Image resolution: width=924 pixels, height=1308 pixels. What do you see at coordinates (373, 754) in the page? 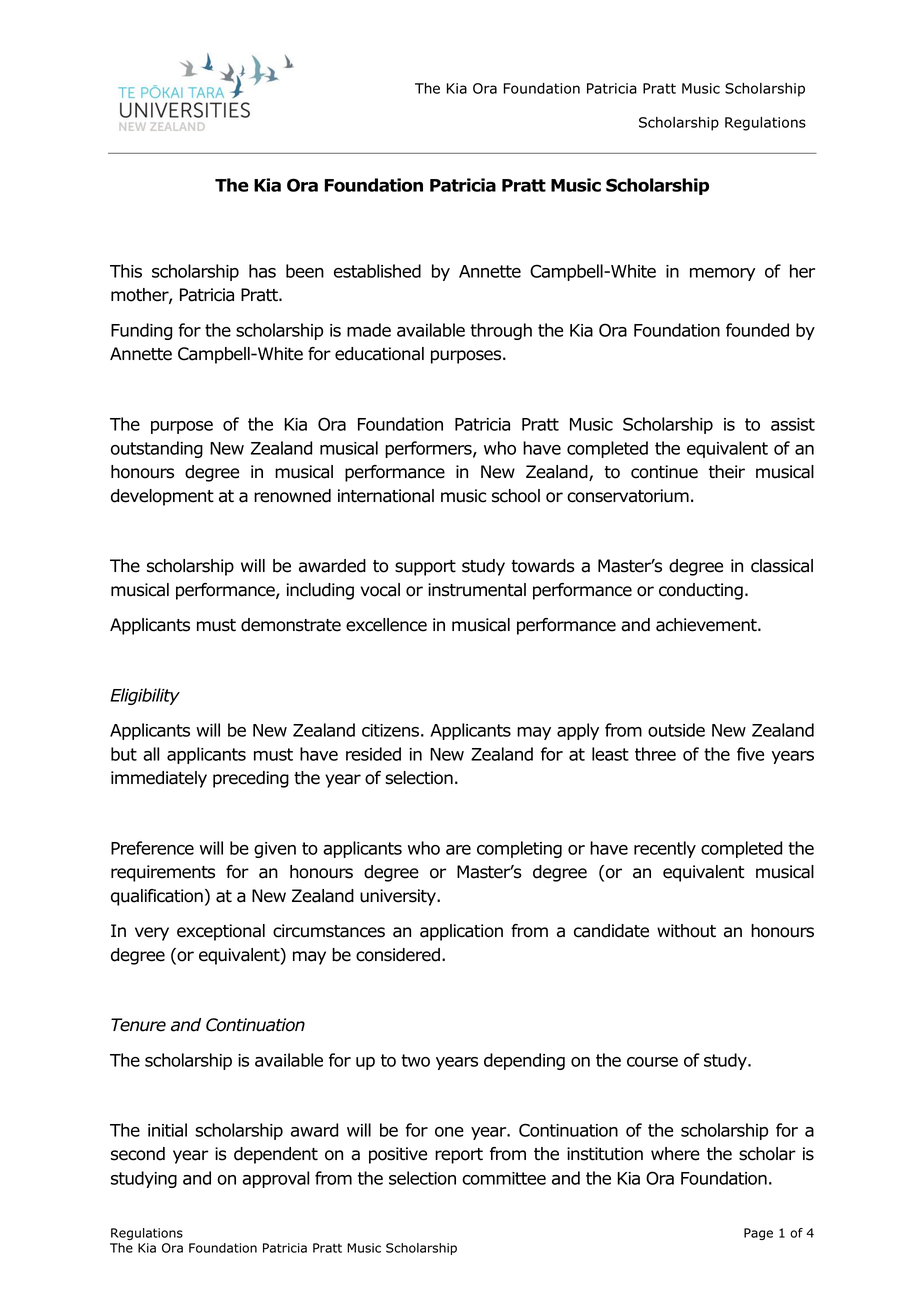
I see `resided` at bounding box center [373, 754].
